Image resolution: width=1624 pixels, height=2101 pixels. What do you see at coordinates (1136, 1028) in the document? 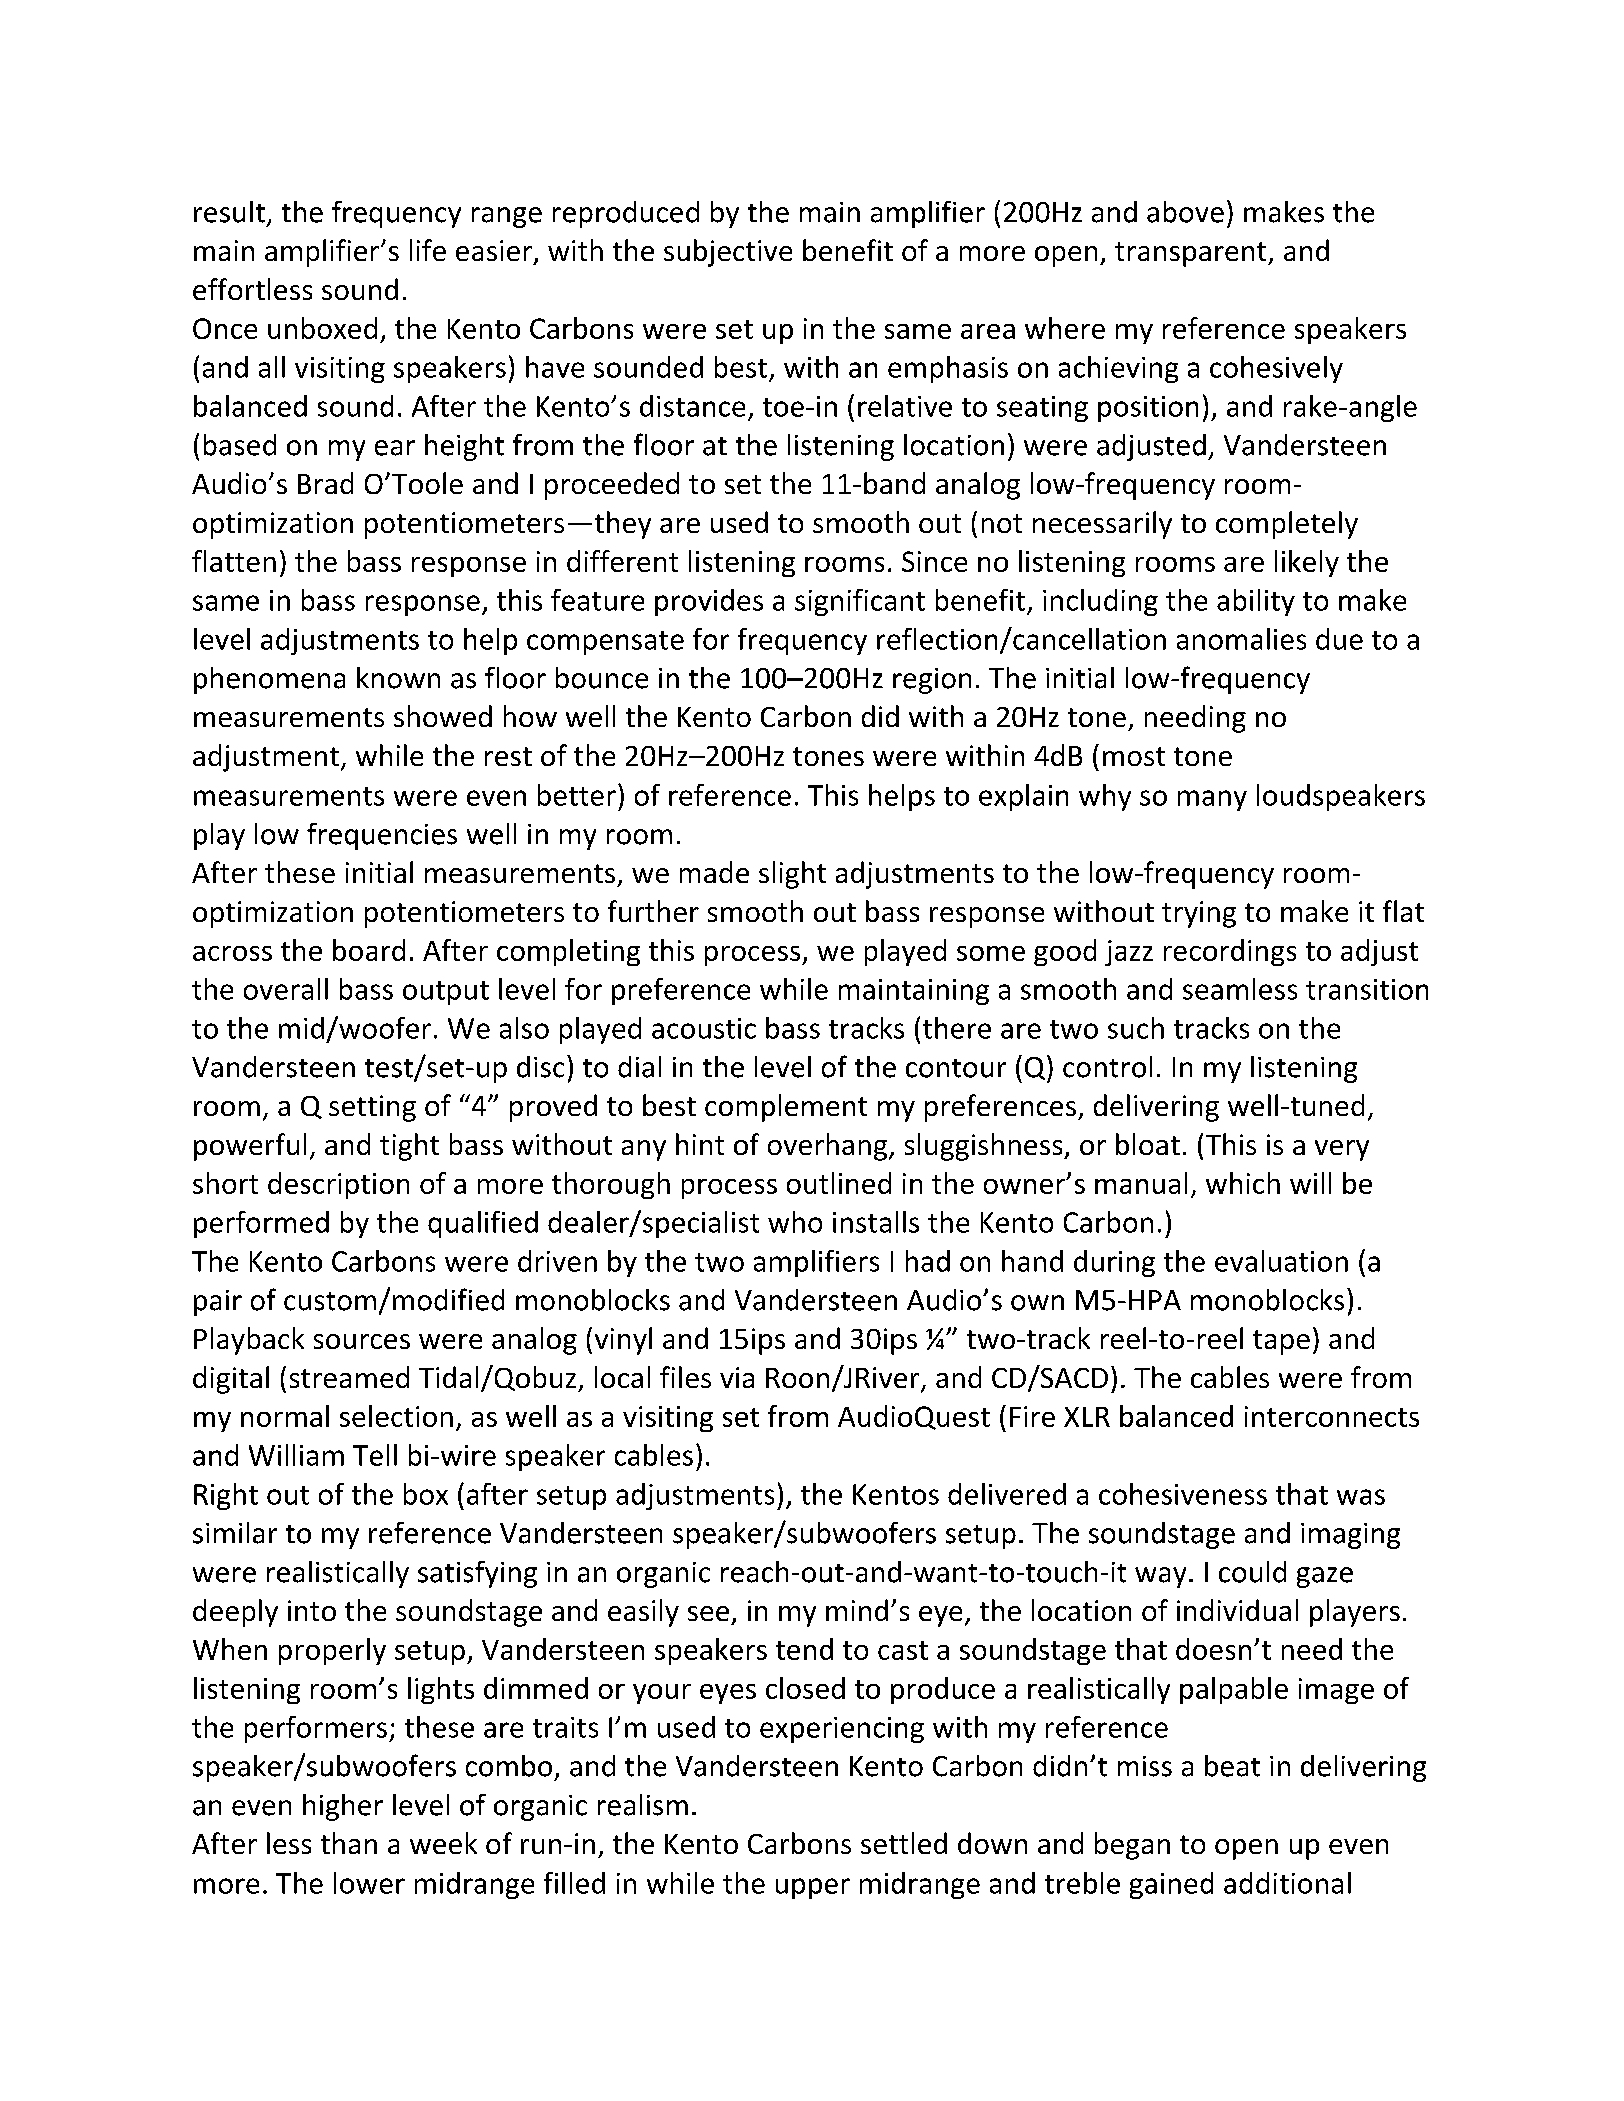
I see `such` at bounding box center [1136, 1028].
